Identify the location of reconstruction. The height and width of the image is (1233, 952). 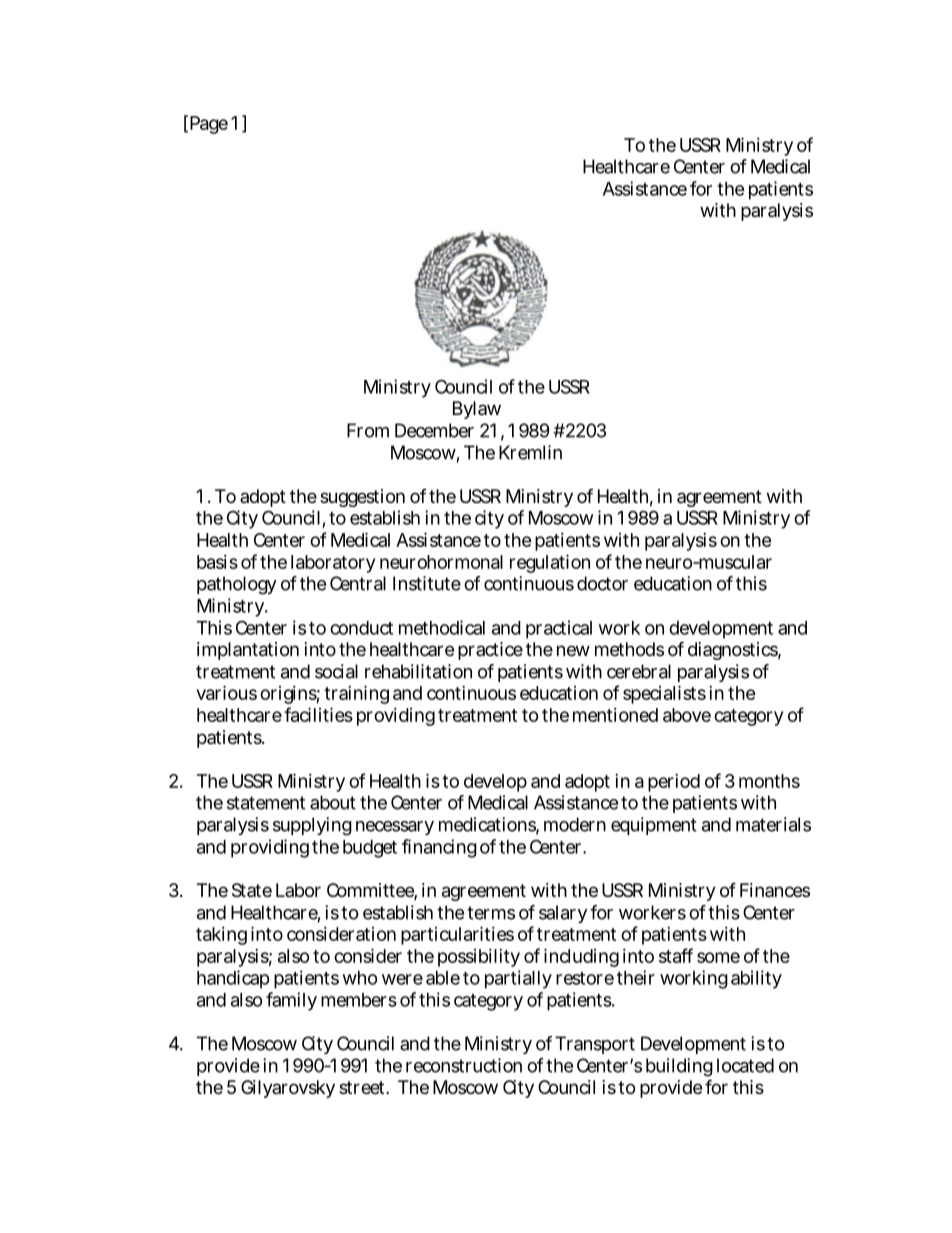
(464, 1065).
